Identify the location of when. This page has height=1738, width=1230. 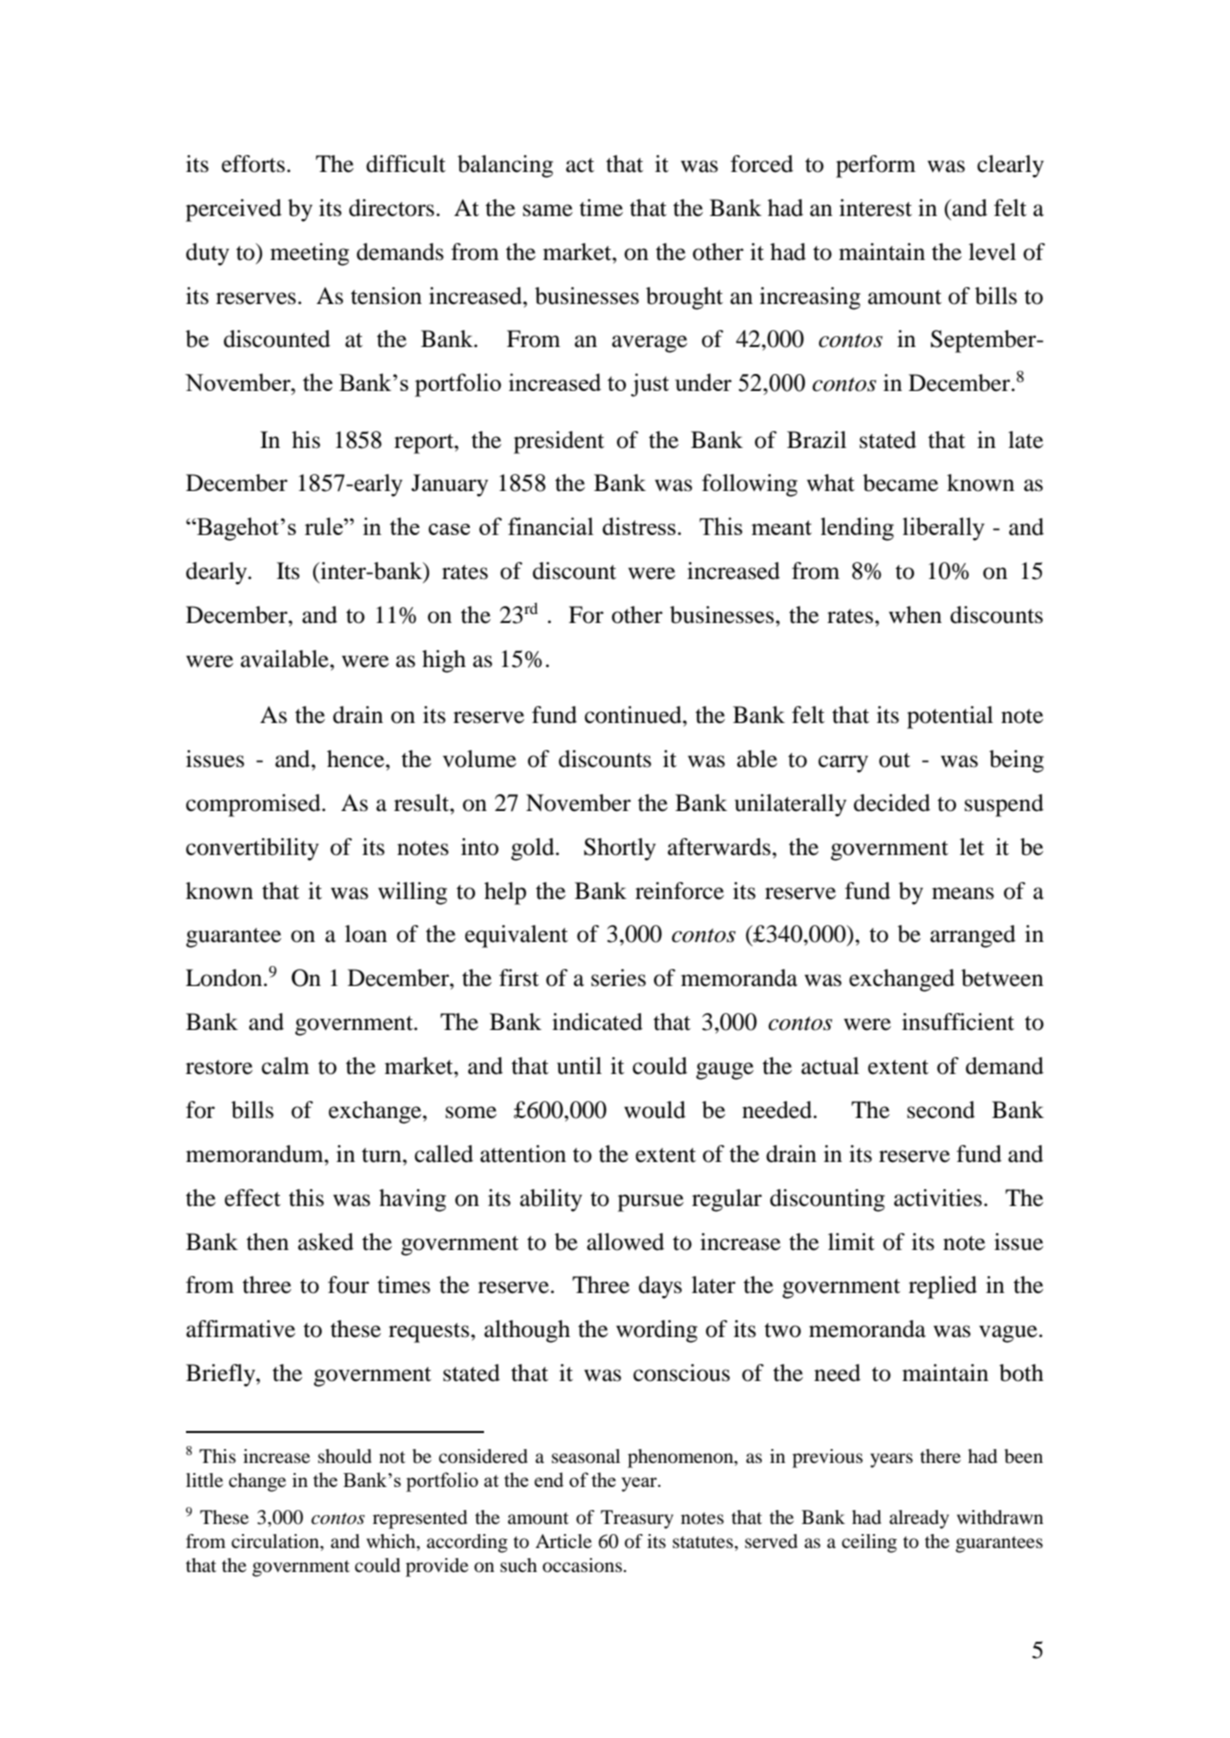
(915, 615).
